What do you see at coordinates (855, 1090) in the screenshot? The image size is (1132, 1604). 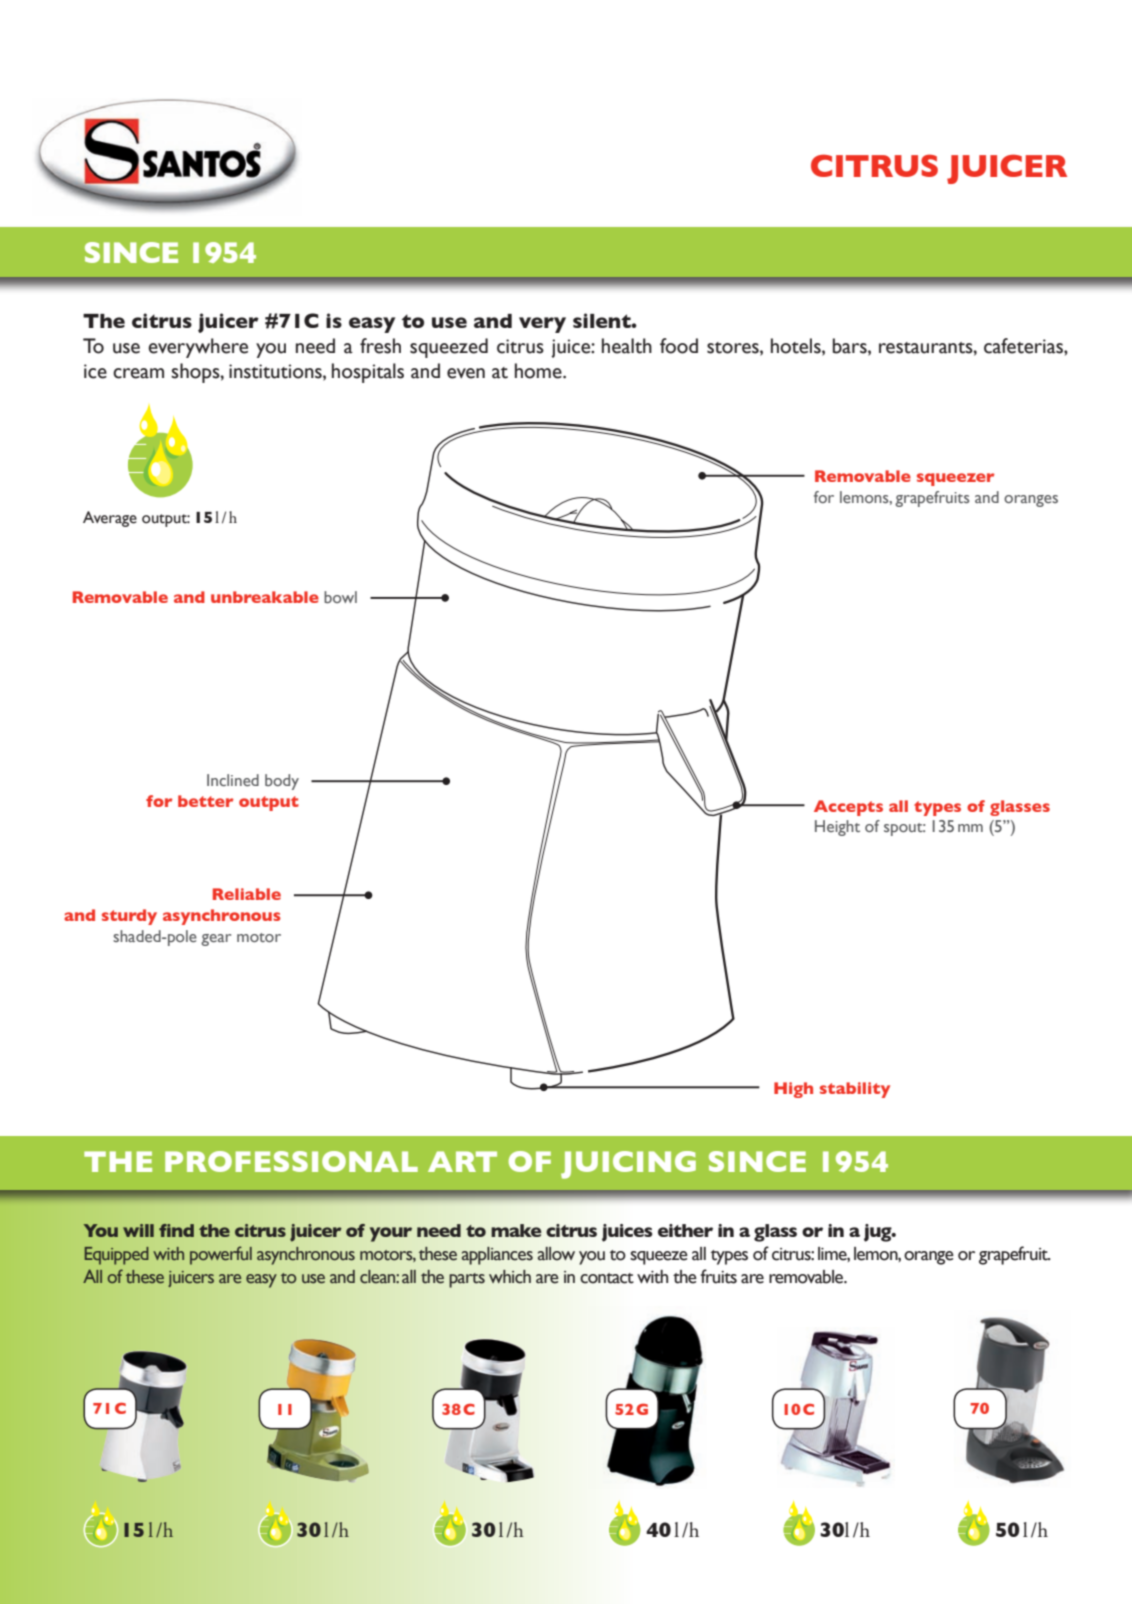 I see `stability` at bounding box center [855, 1090].
